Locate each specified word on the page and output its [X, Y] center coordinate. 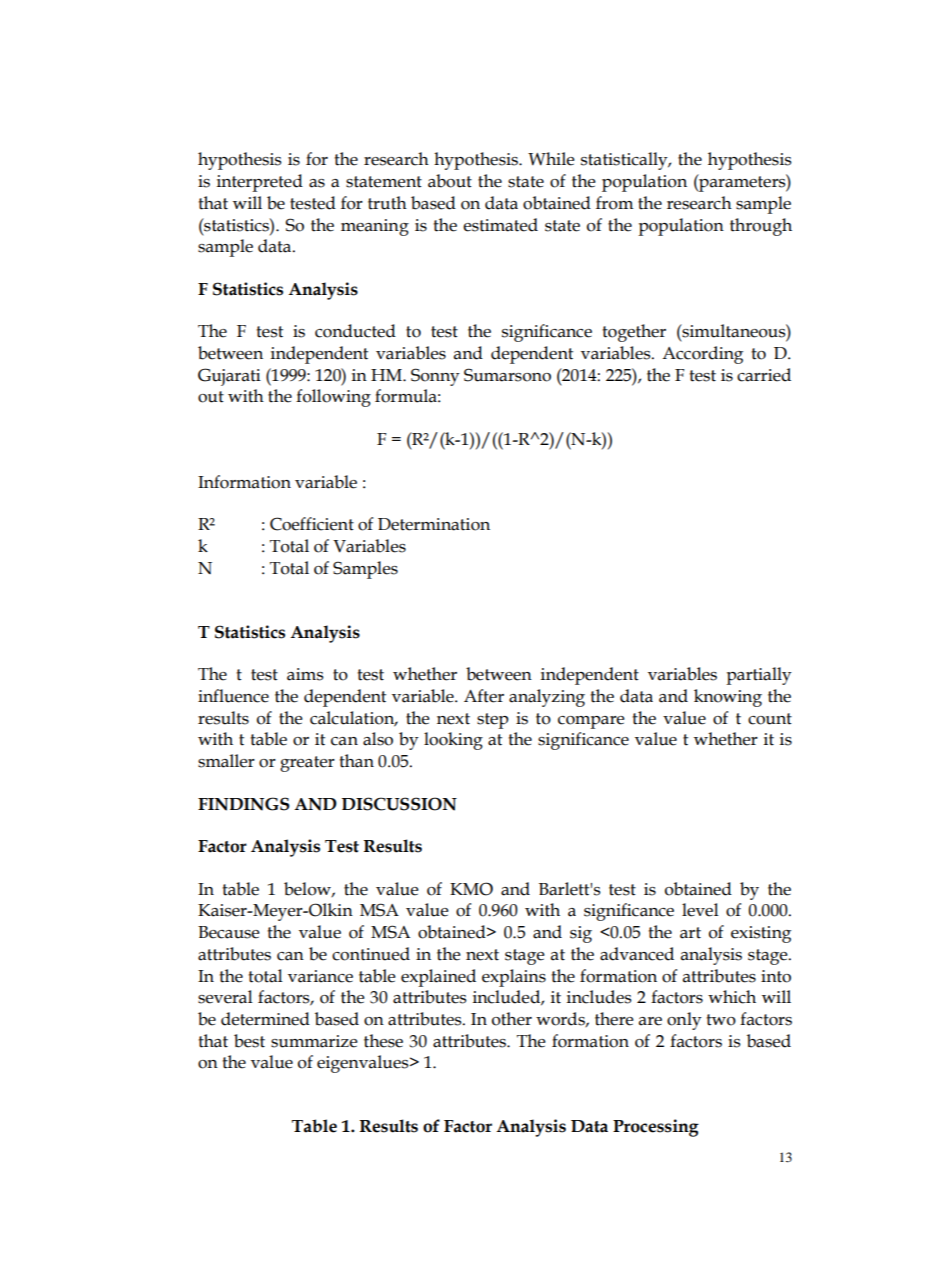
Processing [656, 1128]
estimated [500, 225]
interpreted [260, 183]
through [761, 227]
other [512, 1019]
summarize [314, 1041]
